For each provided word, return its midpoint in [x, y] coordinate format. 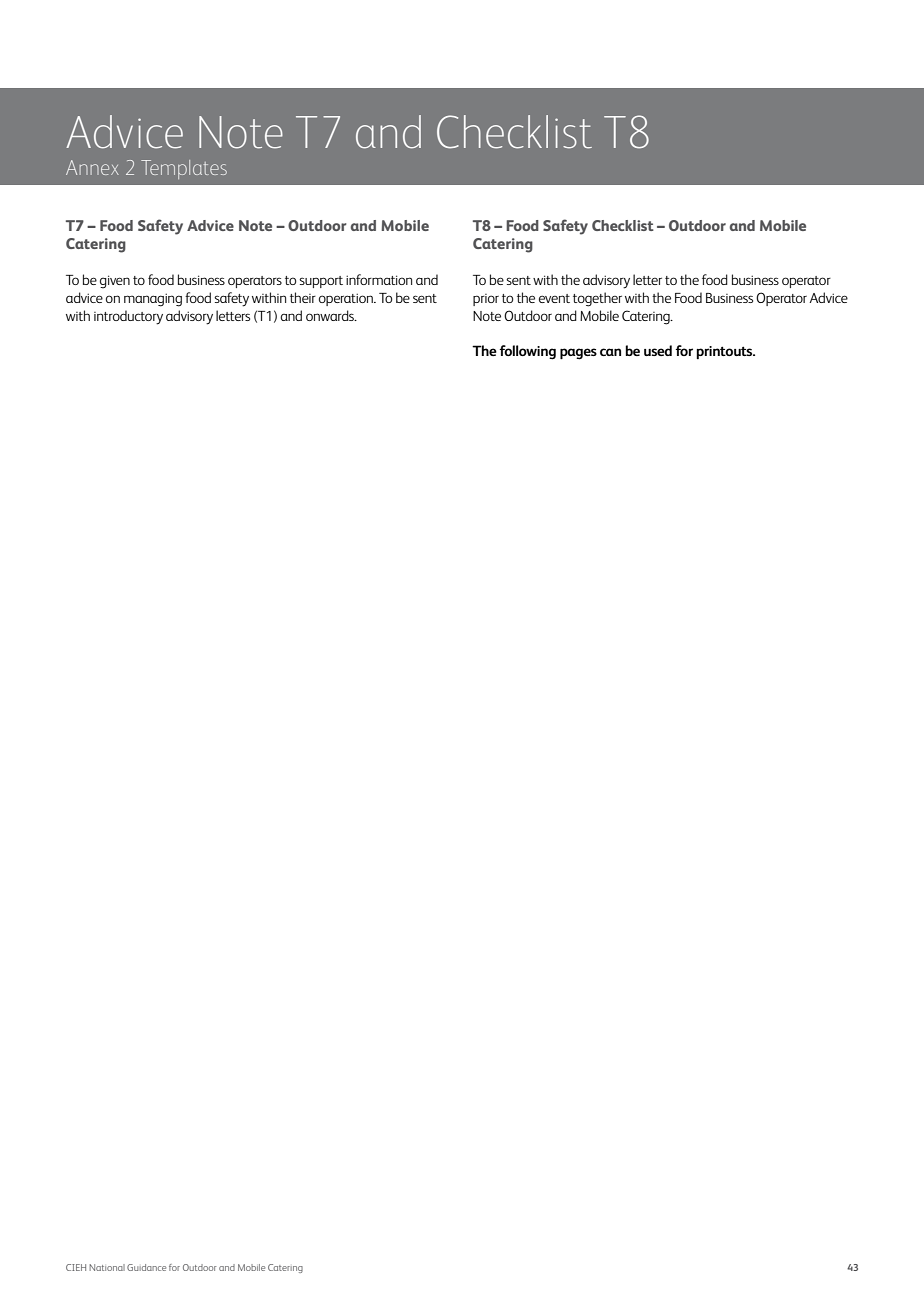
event [554, 298]
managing [153, 300]
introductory [128, 317]
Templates [184, 169]
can [610, 352]
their [303, 297]
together [597, 299]
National [107, 1267]
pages [578, 354]
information [379, 279]
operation [347, 299]
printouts [725, 352]
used [658, 350]
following [528, 352]
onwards [331, 315]
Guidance [146, 1267]
